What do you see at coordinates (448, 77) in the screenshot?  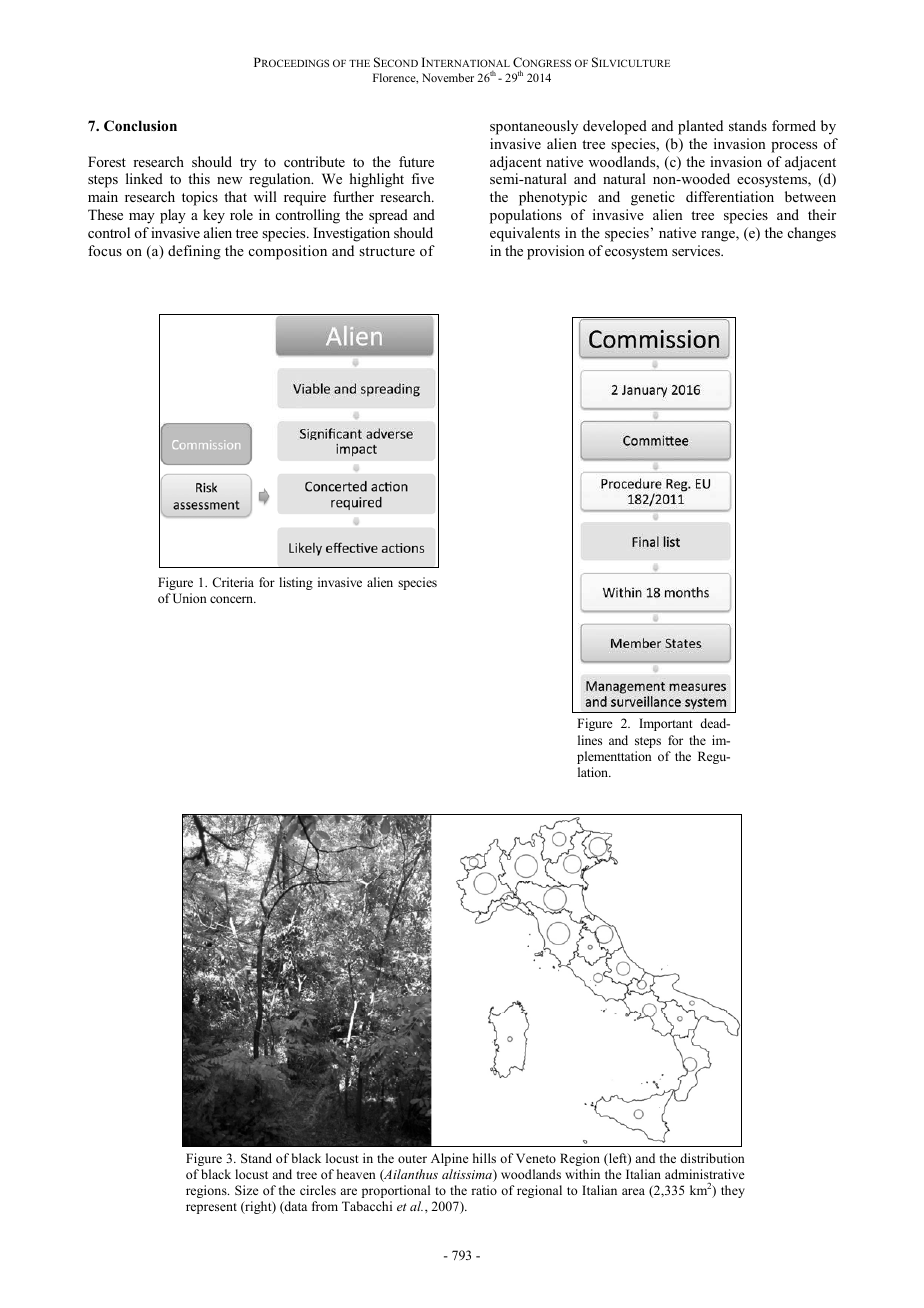 I see `November` at bounding box center [448, 77].
